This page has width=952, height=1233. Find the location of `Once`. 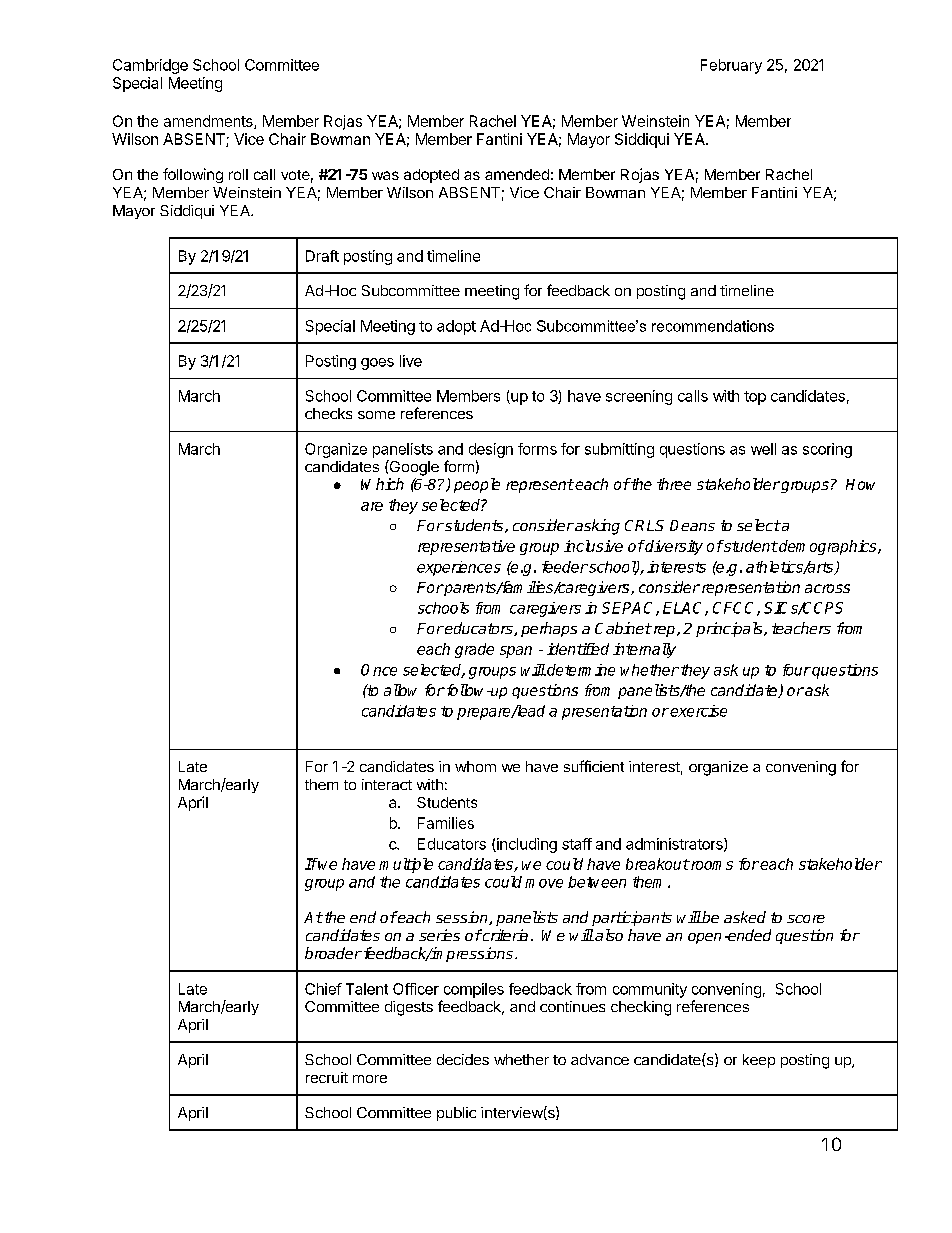

Once is located at coordinates (379, 670).
